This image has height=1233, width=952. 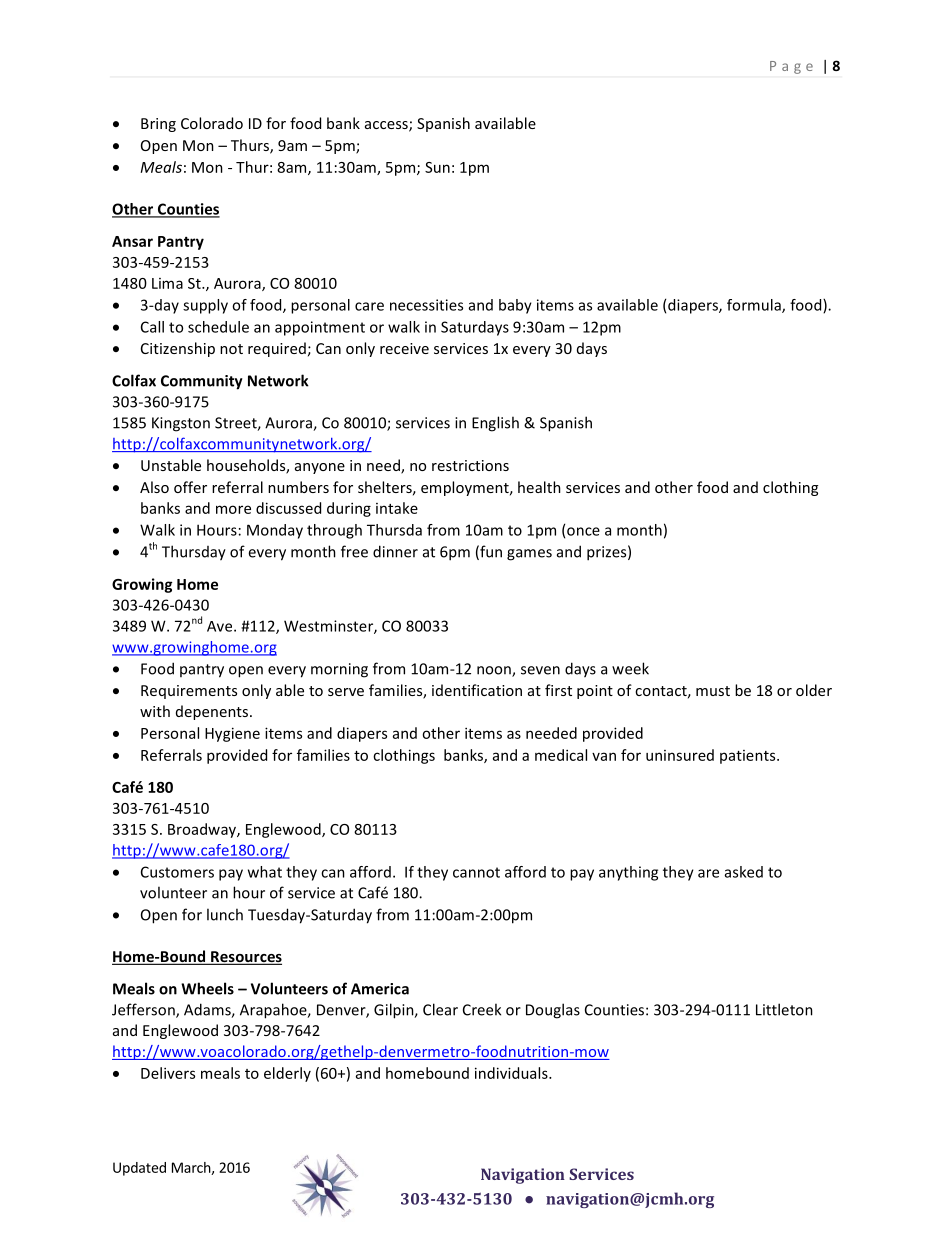 What do you see at coordinates (495, 671) in the image?
I see `noon` at bounding box center [495, 671].
